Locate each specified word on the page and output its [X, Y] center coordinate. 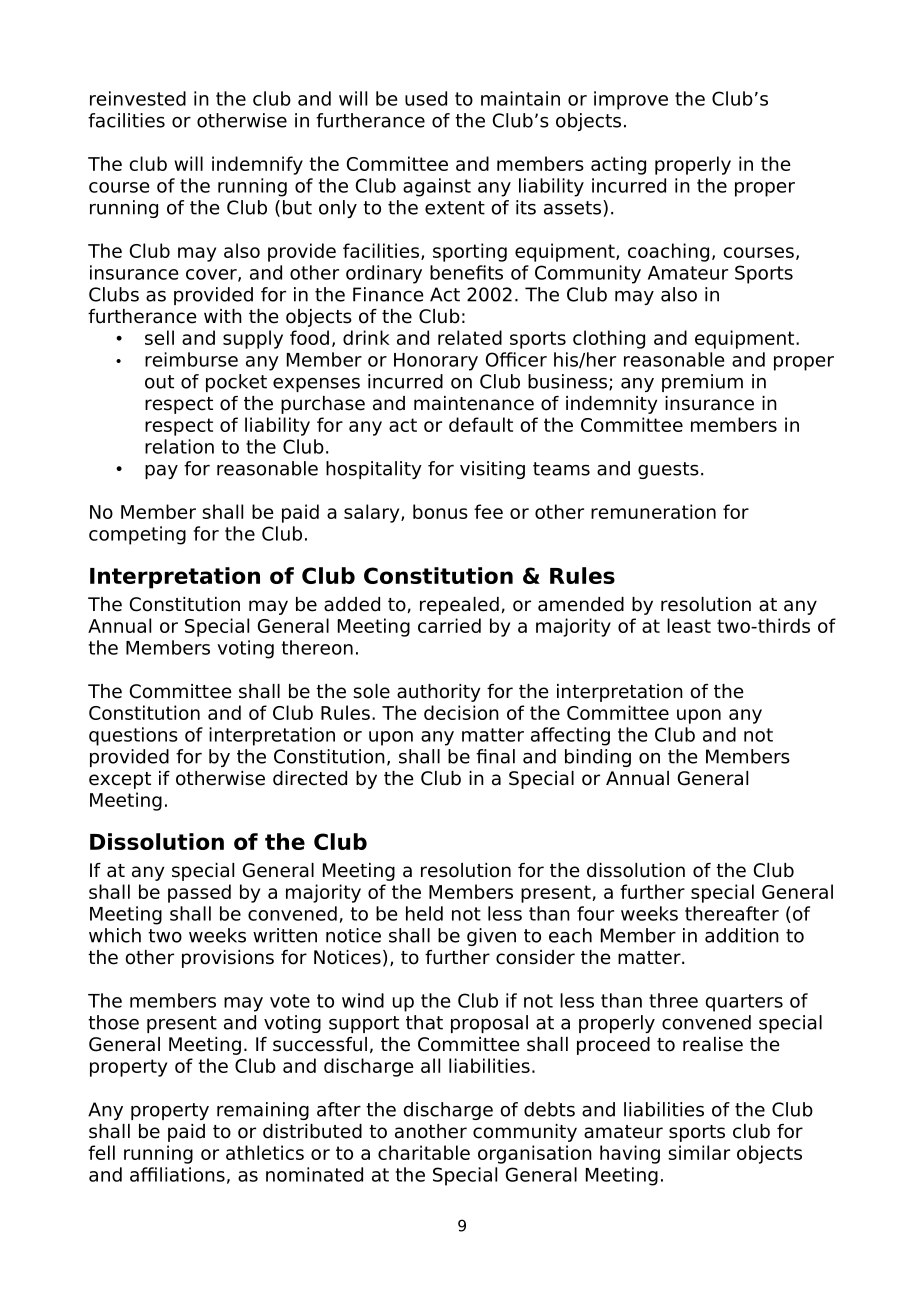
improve [631, 100]
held [424, 913]
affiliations [177, 1174]
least [689, 625]
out [159, 382]
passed [199, 893]
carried [449, 625]
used [426, 98]
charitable [424, 1152]
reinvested [138, 98]
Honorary [436, 362]
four [595, 913]
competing [137, 535]
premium [702, 383]
